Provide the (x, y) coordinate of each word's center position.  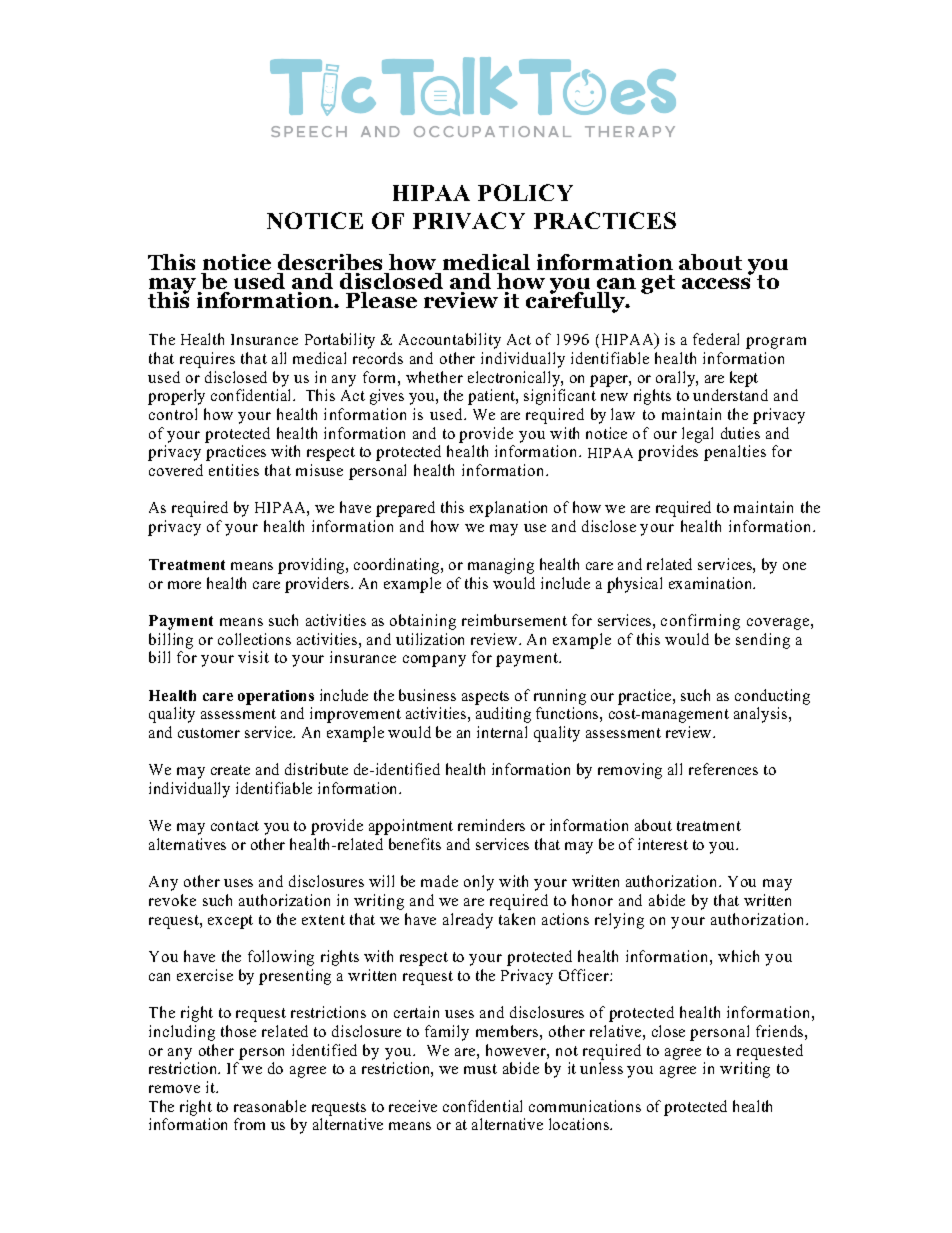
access (716, 283)
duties (740, 433)
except (230, 922)
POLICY (525, 192)
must (480, 1069)
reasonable (270, 1106)
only (479, 883)
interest (663, 844)
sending (763, 641)
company (434, 661)
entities (234, 470)
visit (253, 657)
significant (560, 397)
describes (331, 264)
